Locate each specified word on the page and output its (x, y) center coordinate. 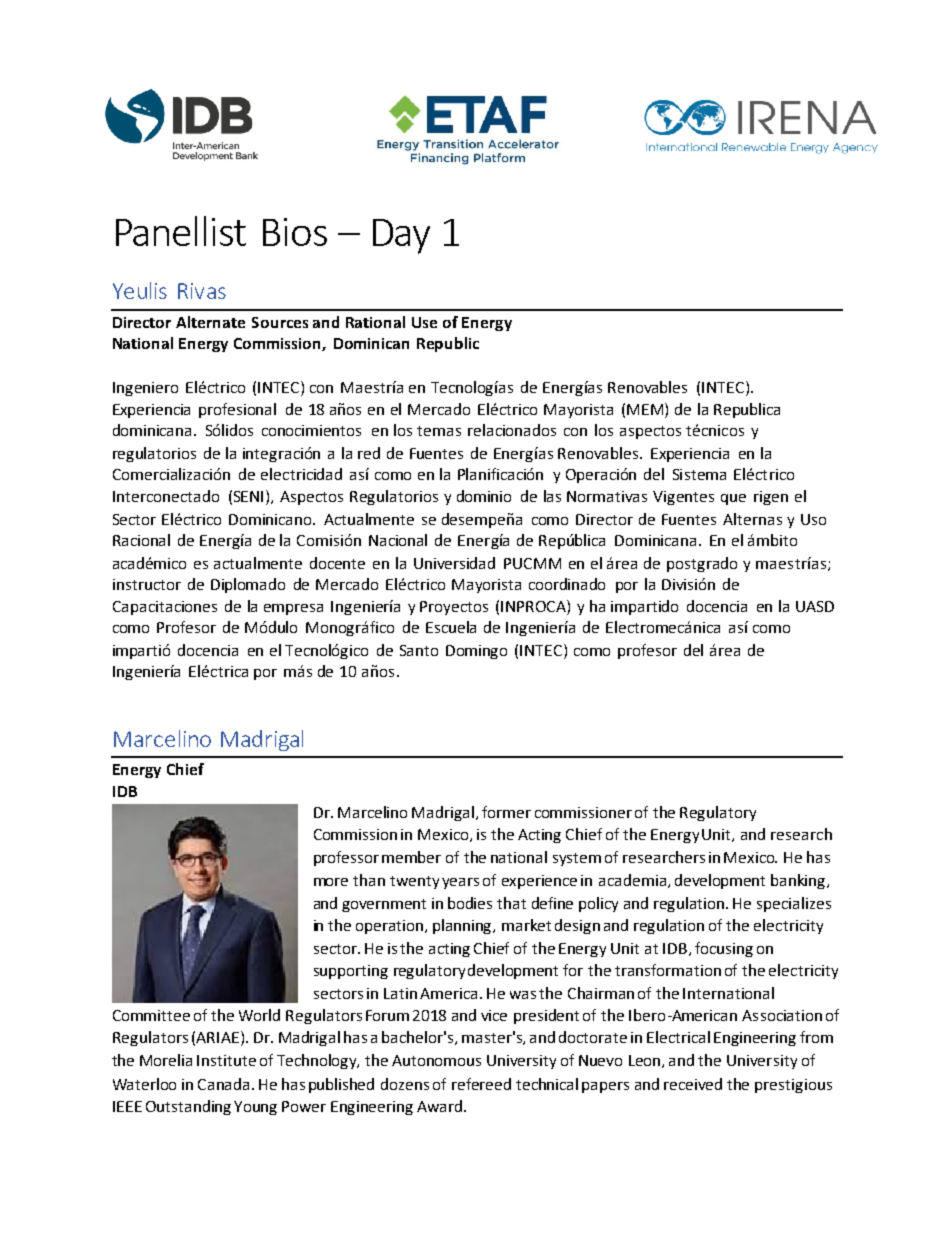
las (552, 496)
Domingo (476, 652)
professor (346, 858)
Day (401, 236)
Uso (813, 519)
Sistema (699, 474)
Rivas (202, 291)
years (460, 883)
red (369, 453)
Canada (223, 1084)
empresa (293, 609)
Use (424, 322)
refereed (481, 1084)
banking (798, 881)
